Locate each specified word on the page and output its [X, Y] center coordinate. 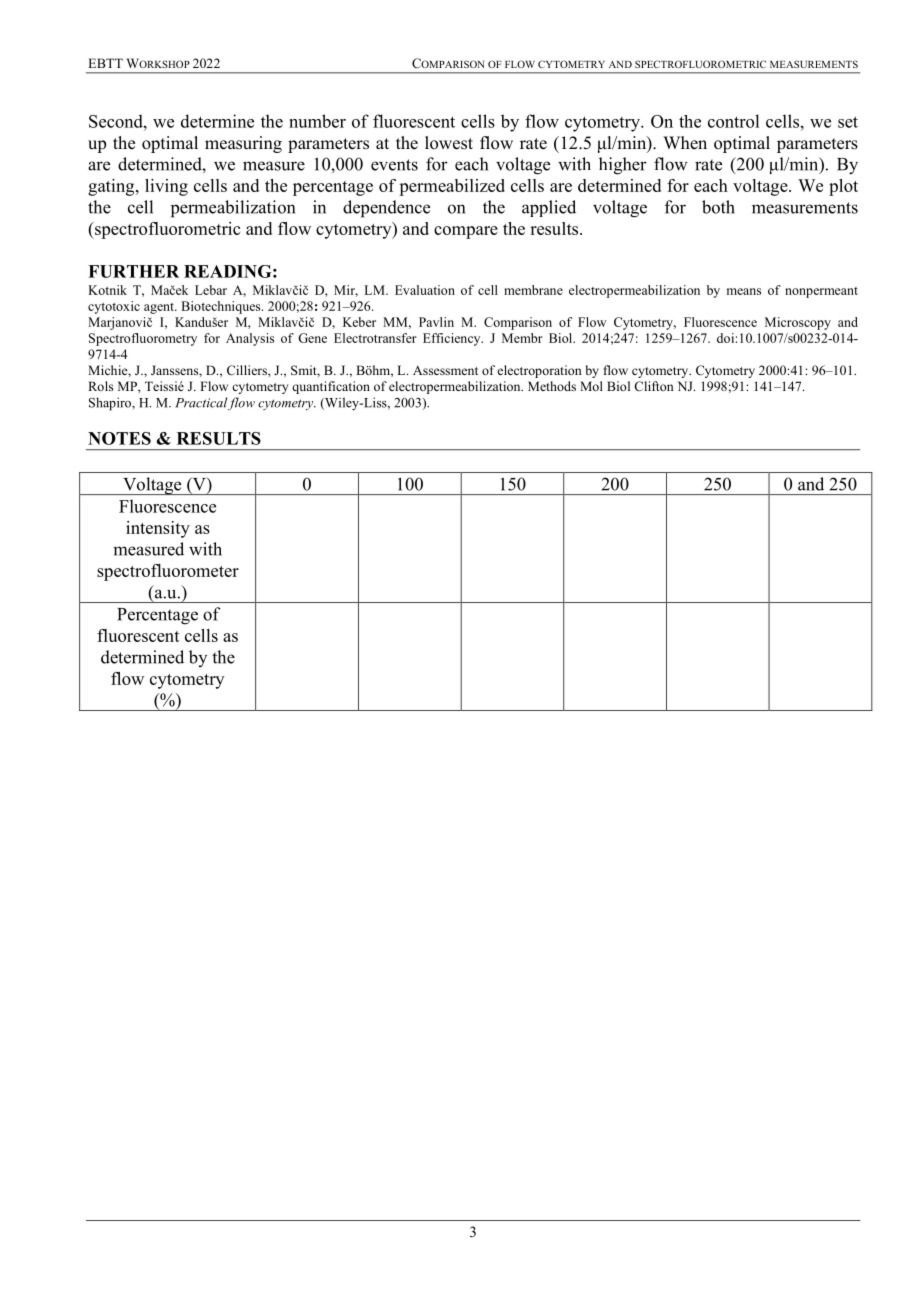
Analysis [250, 339]
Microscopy [798, 323]
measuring [243, 144]
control [733, 121]
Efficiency [453, 339]
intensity [158, 529]
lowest [449, 143]
